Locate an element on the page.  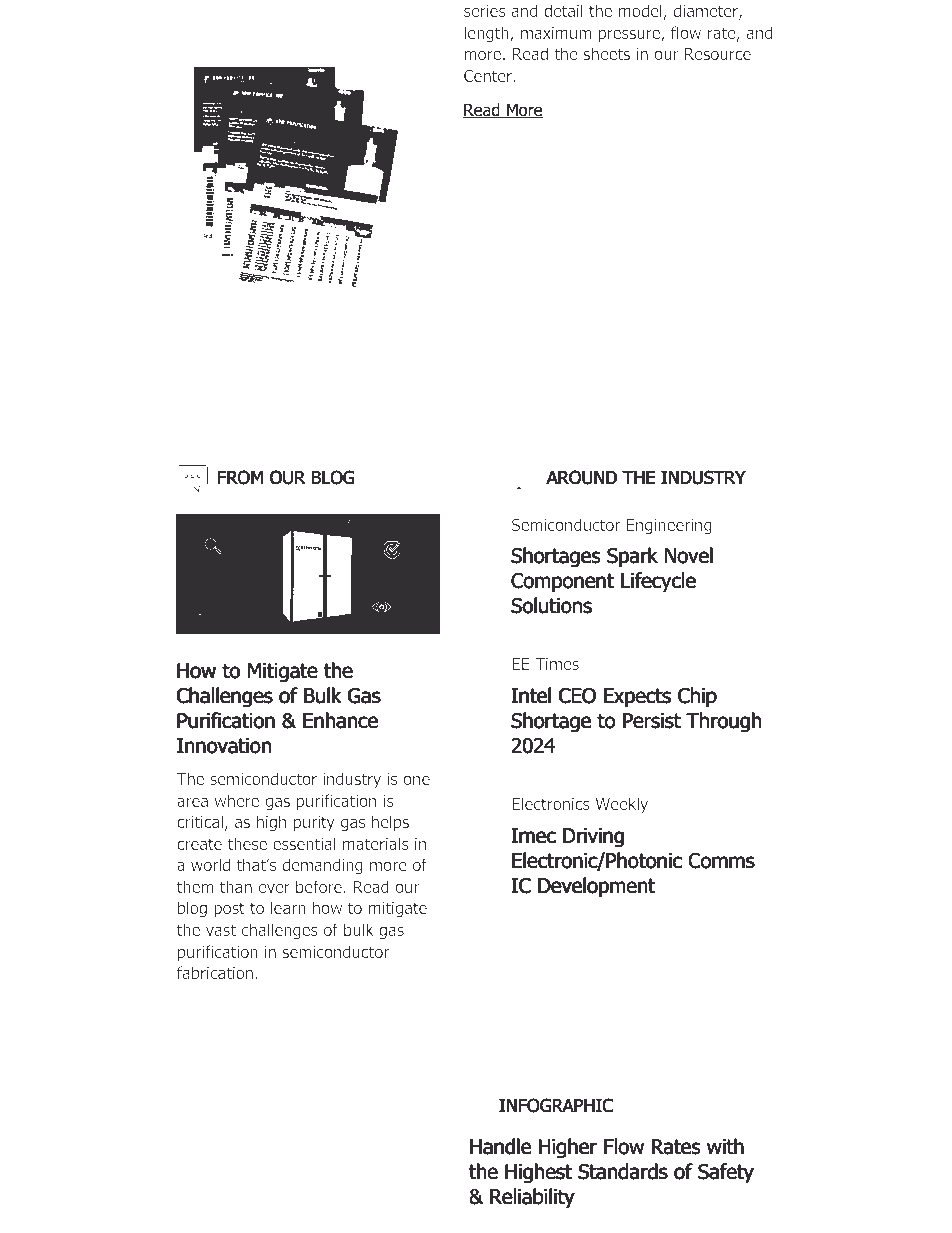
Lifecycle is located at coordinates (658, 582).
